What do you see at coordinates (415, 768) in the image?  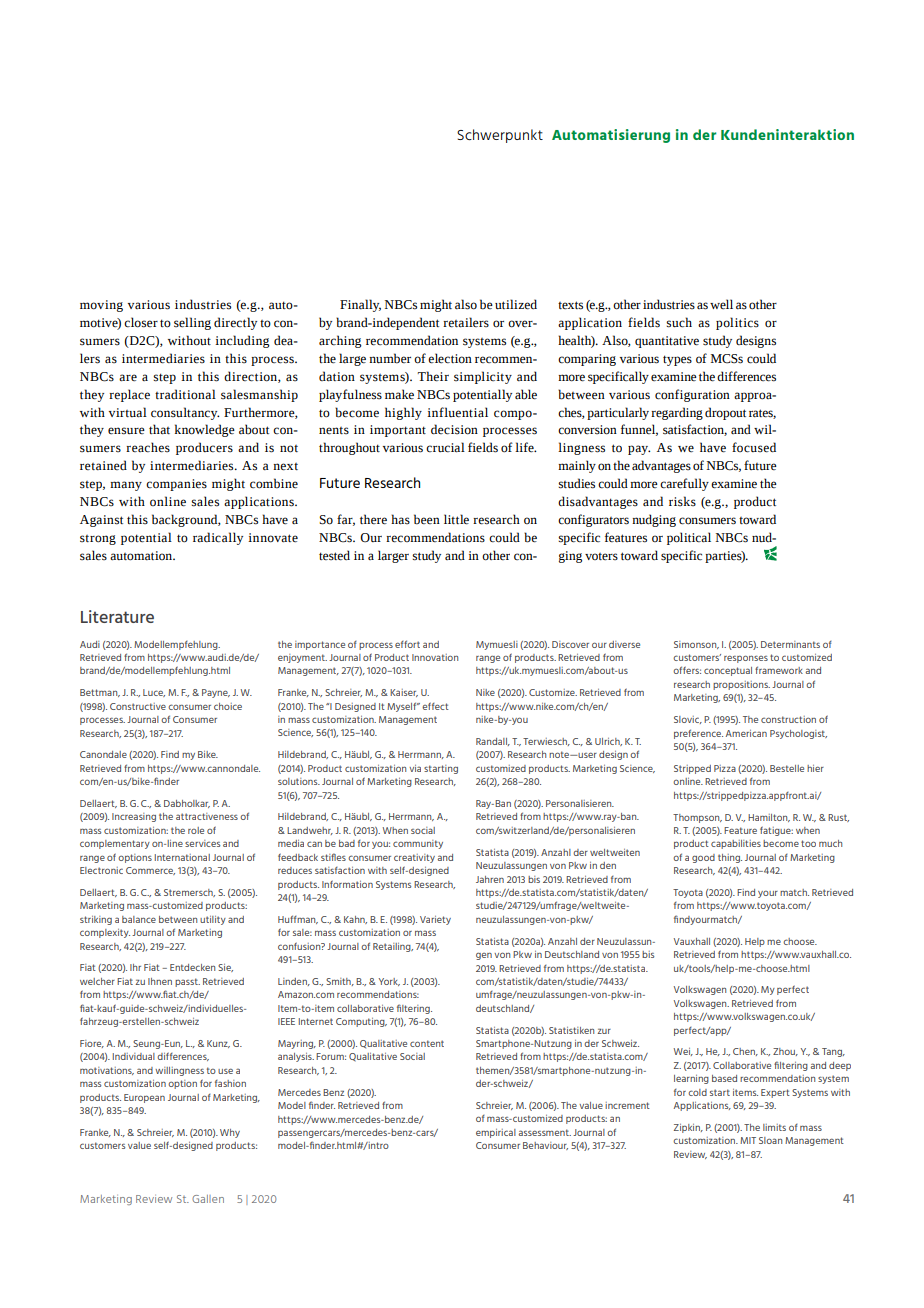 I see `via` at bounding box center [415, 768].
